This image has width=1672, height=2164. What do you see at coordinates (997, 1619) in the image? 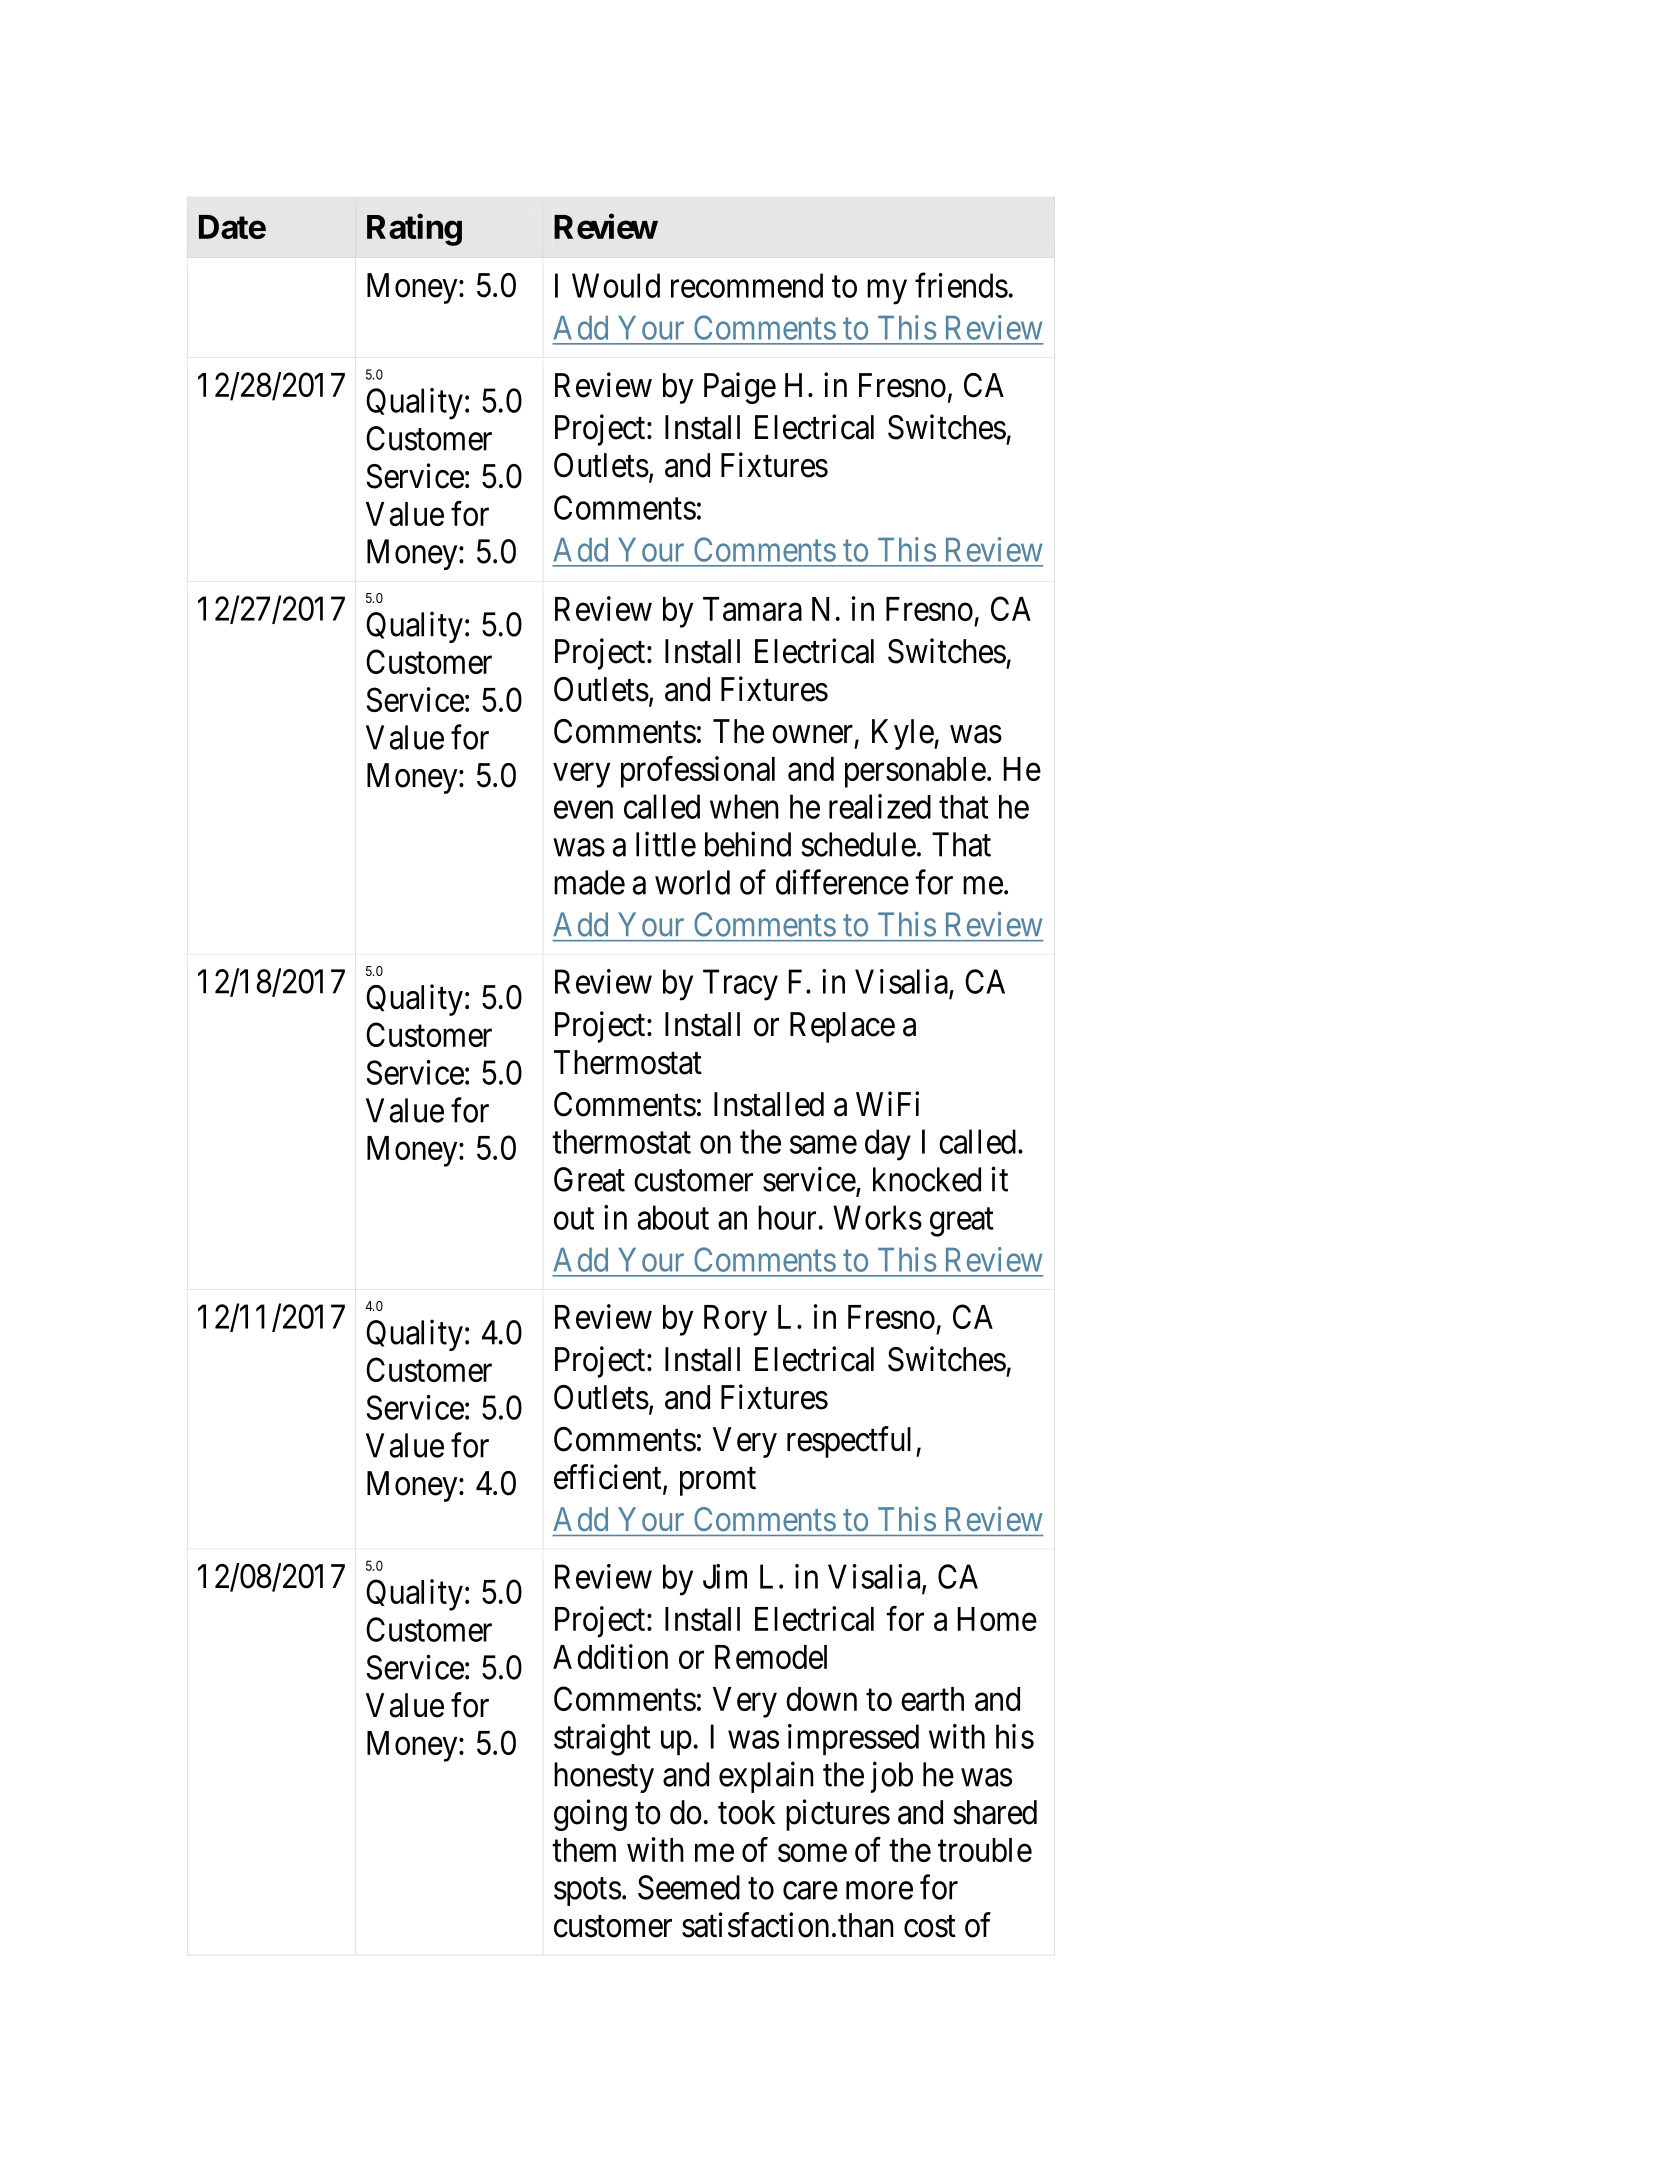
I see `Home` at bounding box center [997, 1619].
